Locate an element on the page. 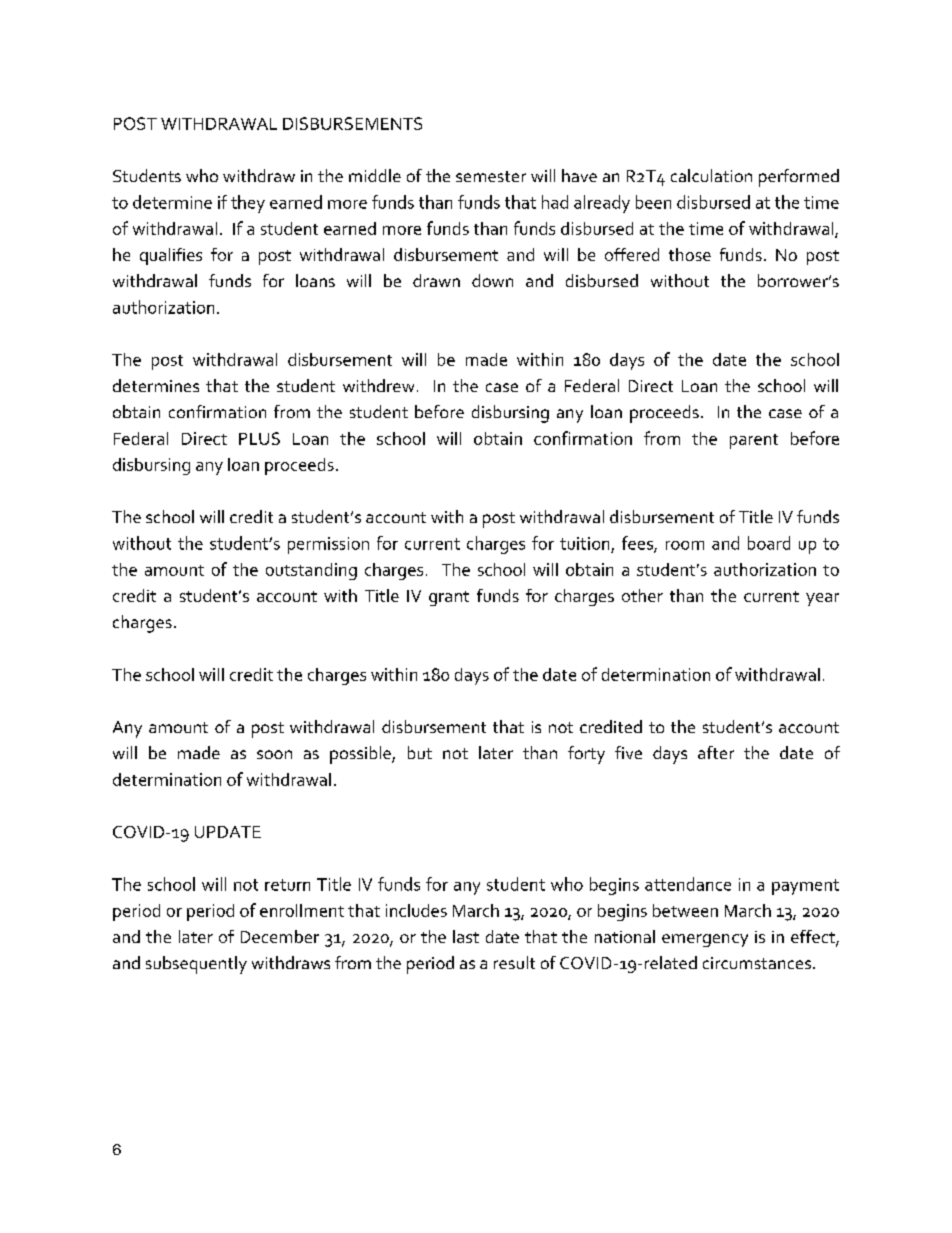  circumstances is located at coordinates (758, 963).
